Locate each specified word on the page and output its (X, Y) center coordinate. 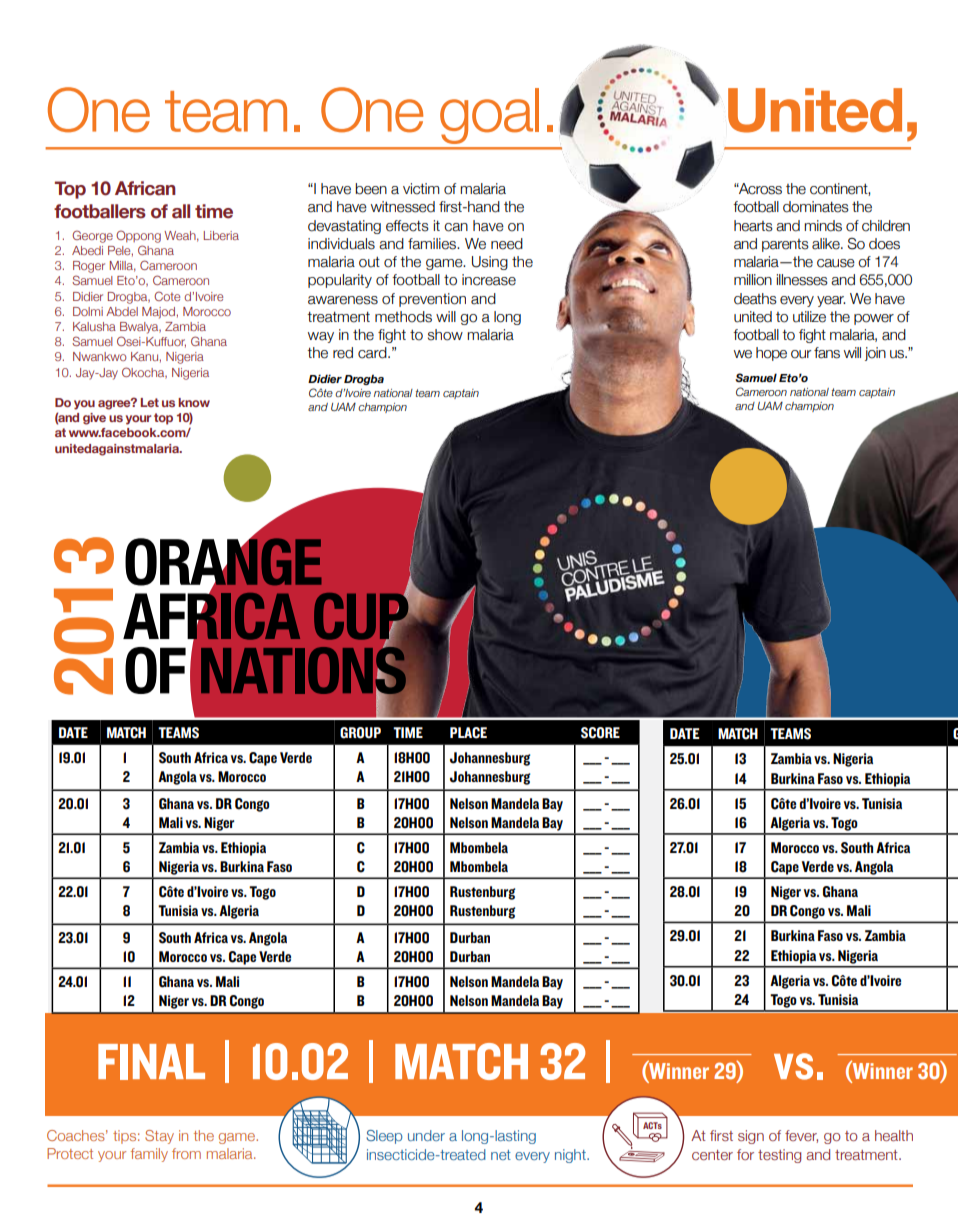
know (194, 402)
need (507, 244)
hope (771, 354)
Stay (159, 1137)
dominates (816, 207)
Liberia (221, 235)
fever (801, 1136)
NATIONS (303, 670)
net (501, 1155)
